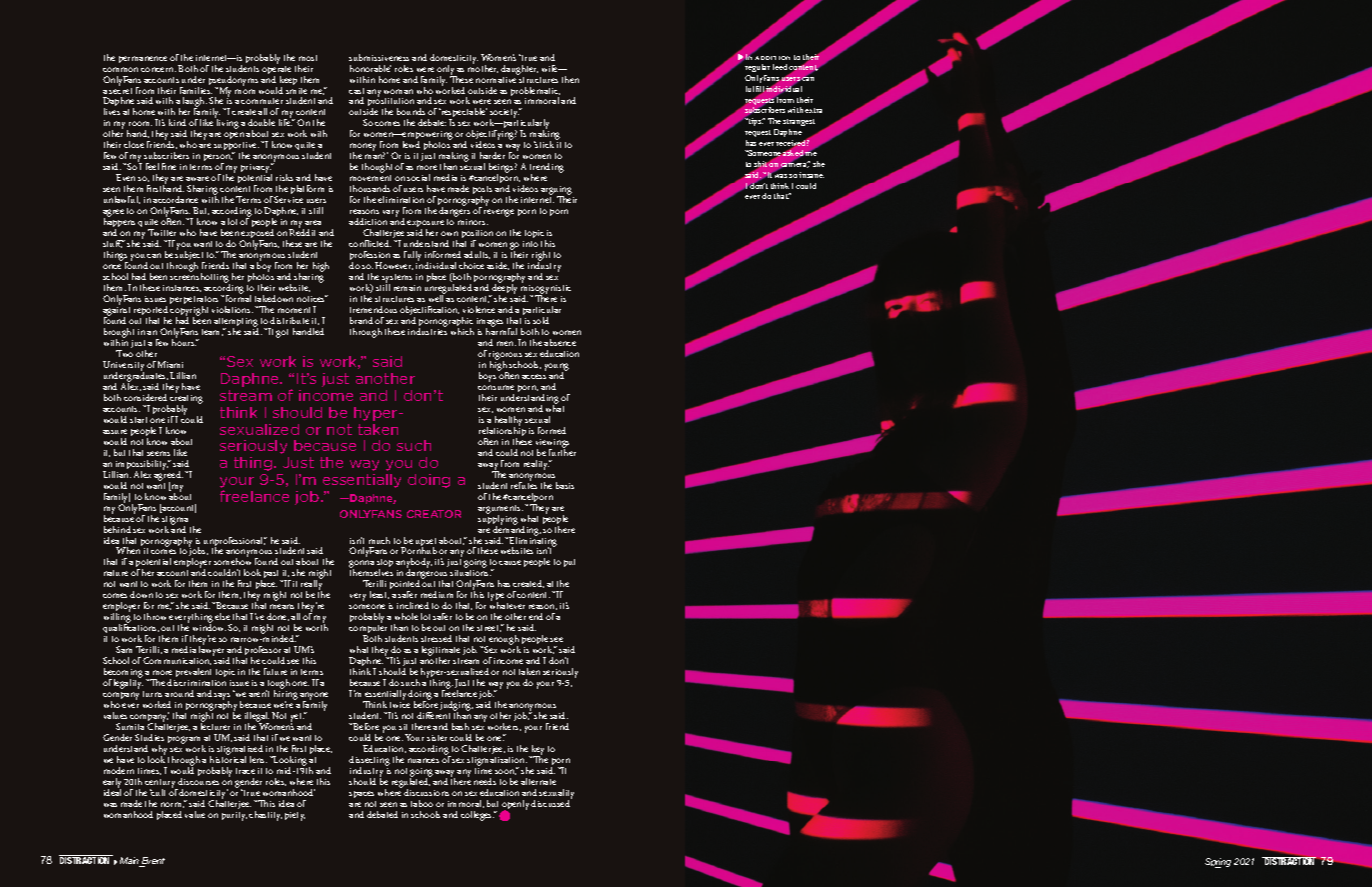  I want to click on relationship, so click(502, 432).
